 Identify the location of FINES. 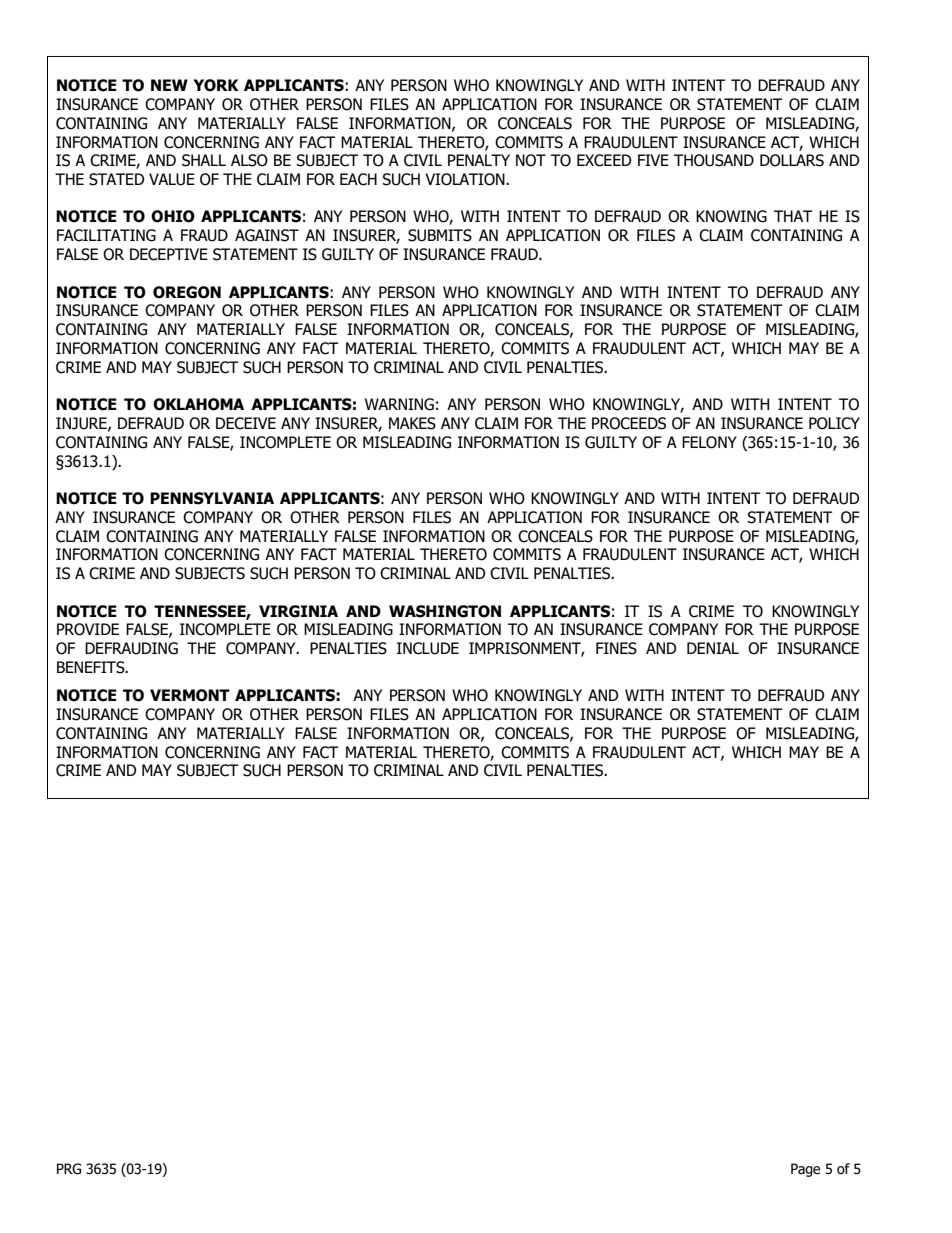
(616, 648).
